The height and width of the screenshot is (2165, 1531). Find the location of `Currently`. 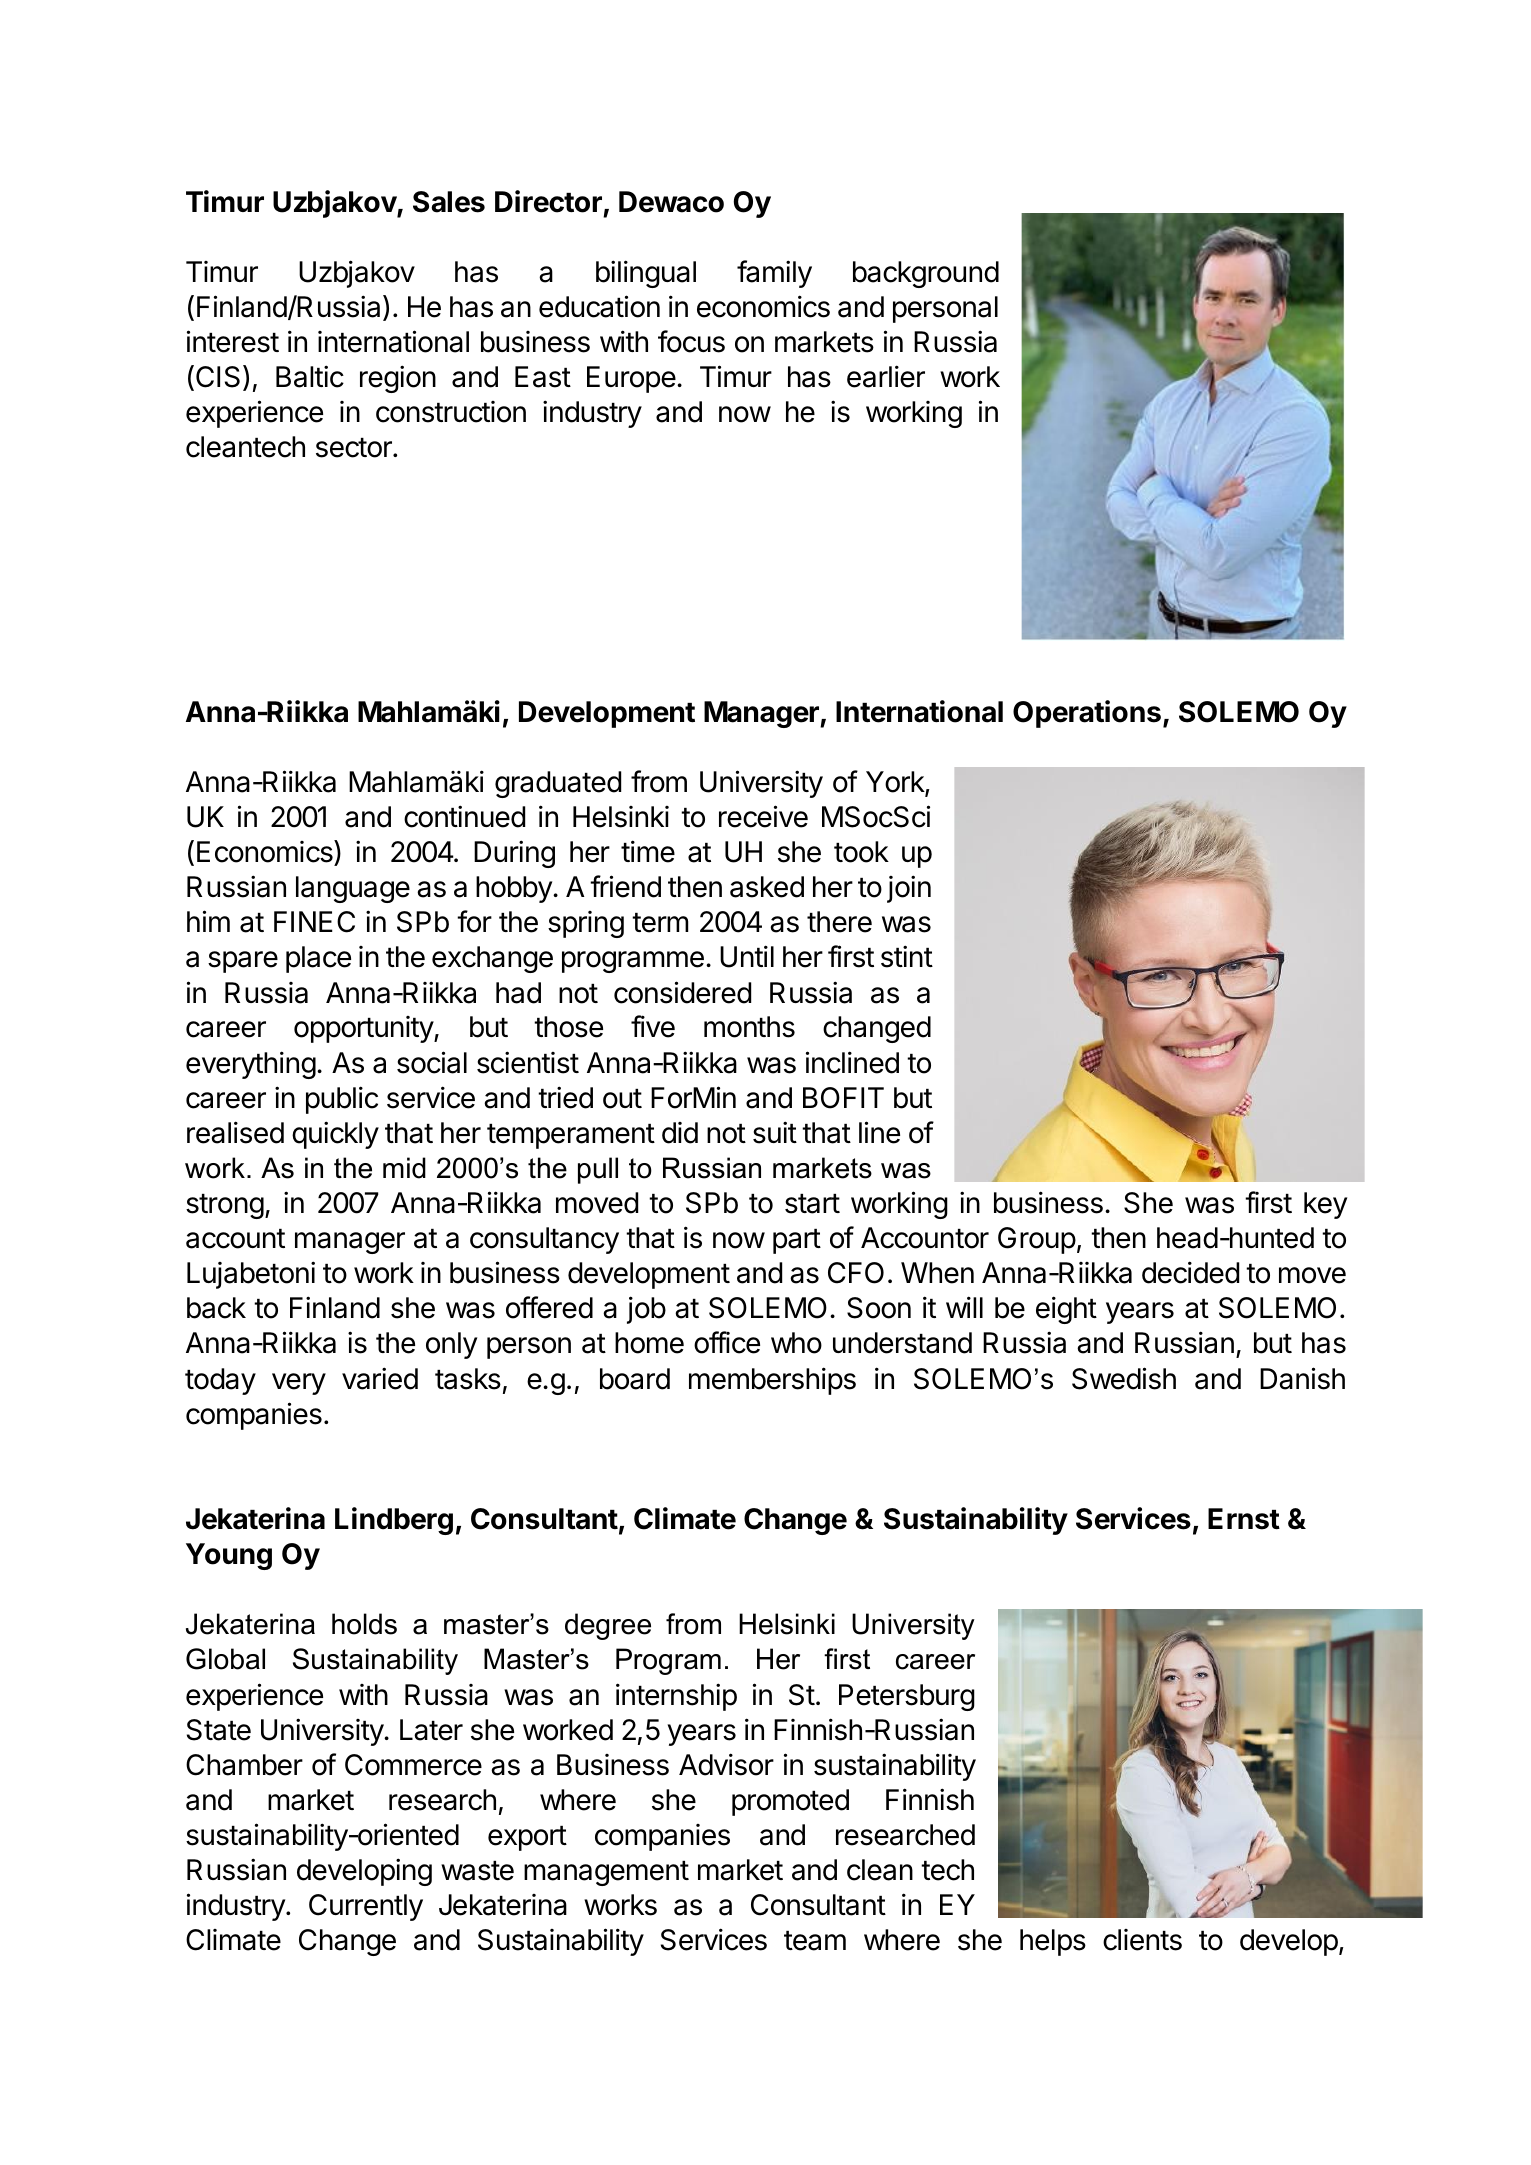

Currently is located at coordinates (366, 1907).
